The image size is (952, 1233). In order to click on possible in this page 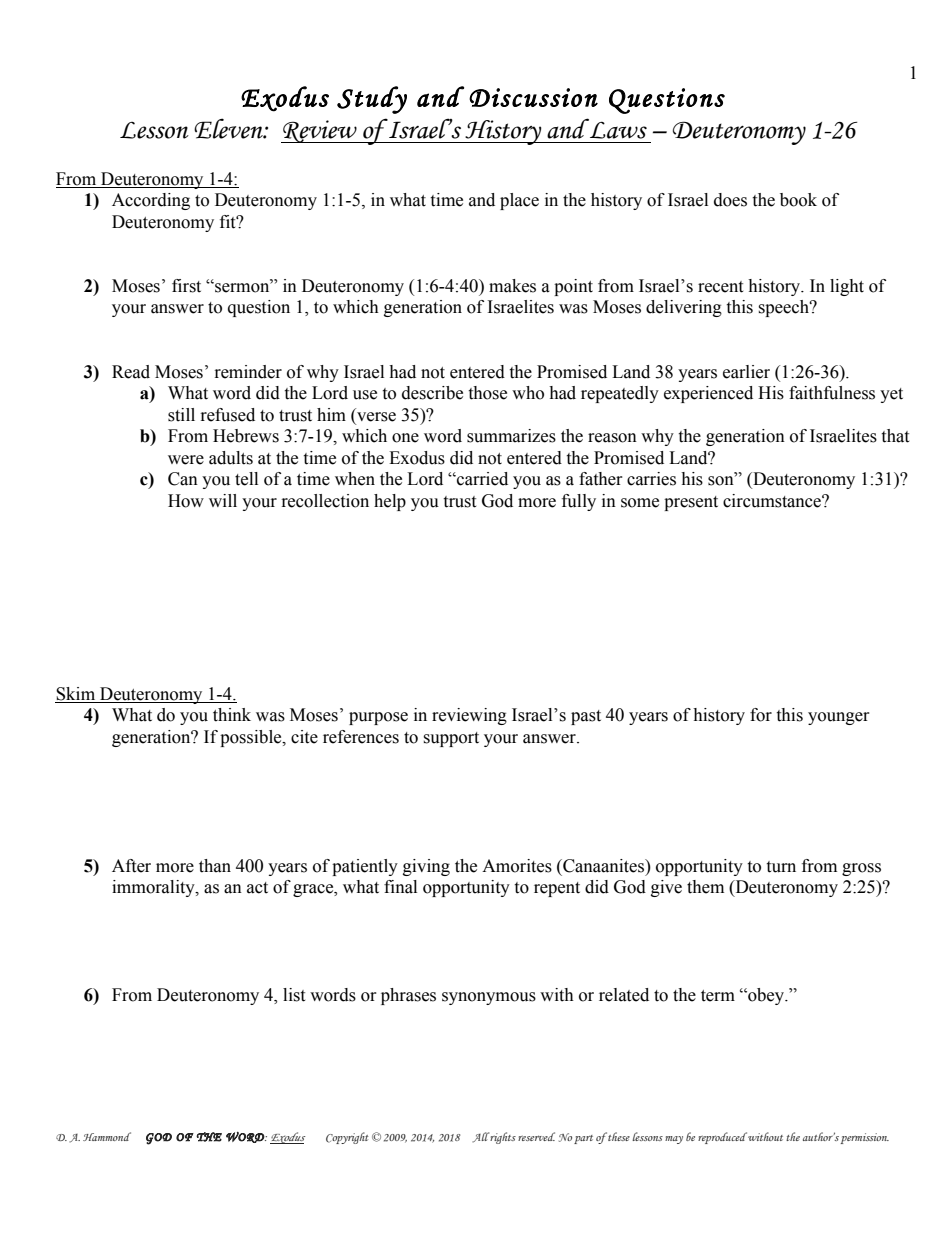, I will do `click(252, 738)`.
